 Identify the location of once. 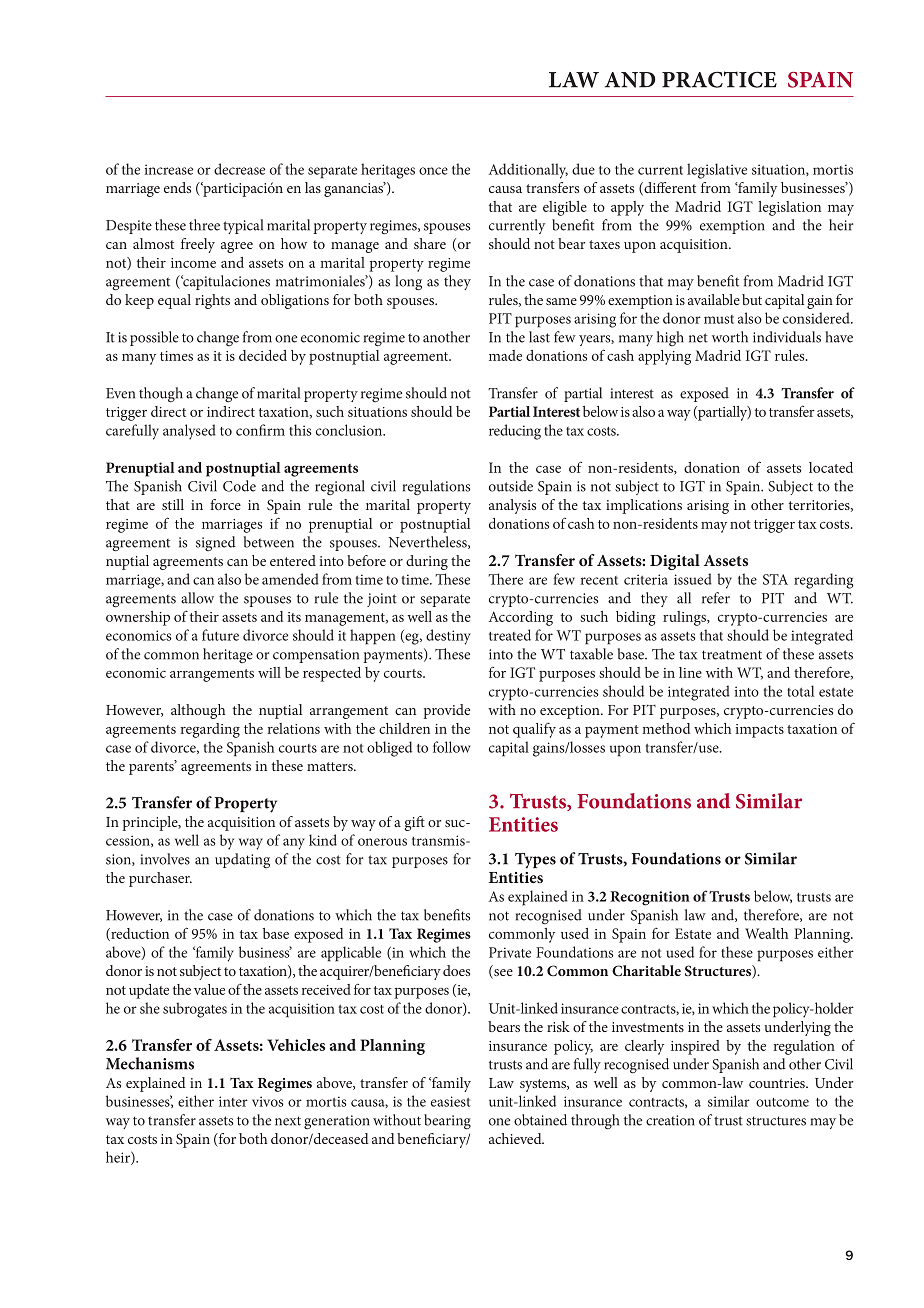
(433, 171).
